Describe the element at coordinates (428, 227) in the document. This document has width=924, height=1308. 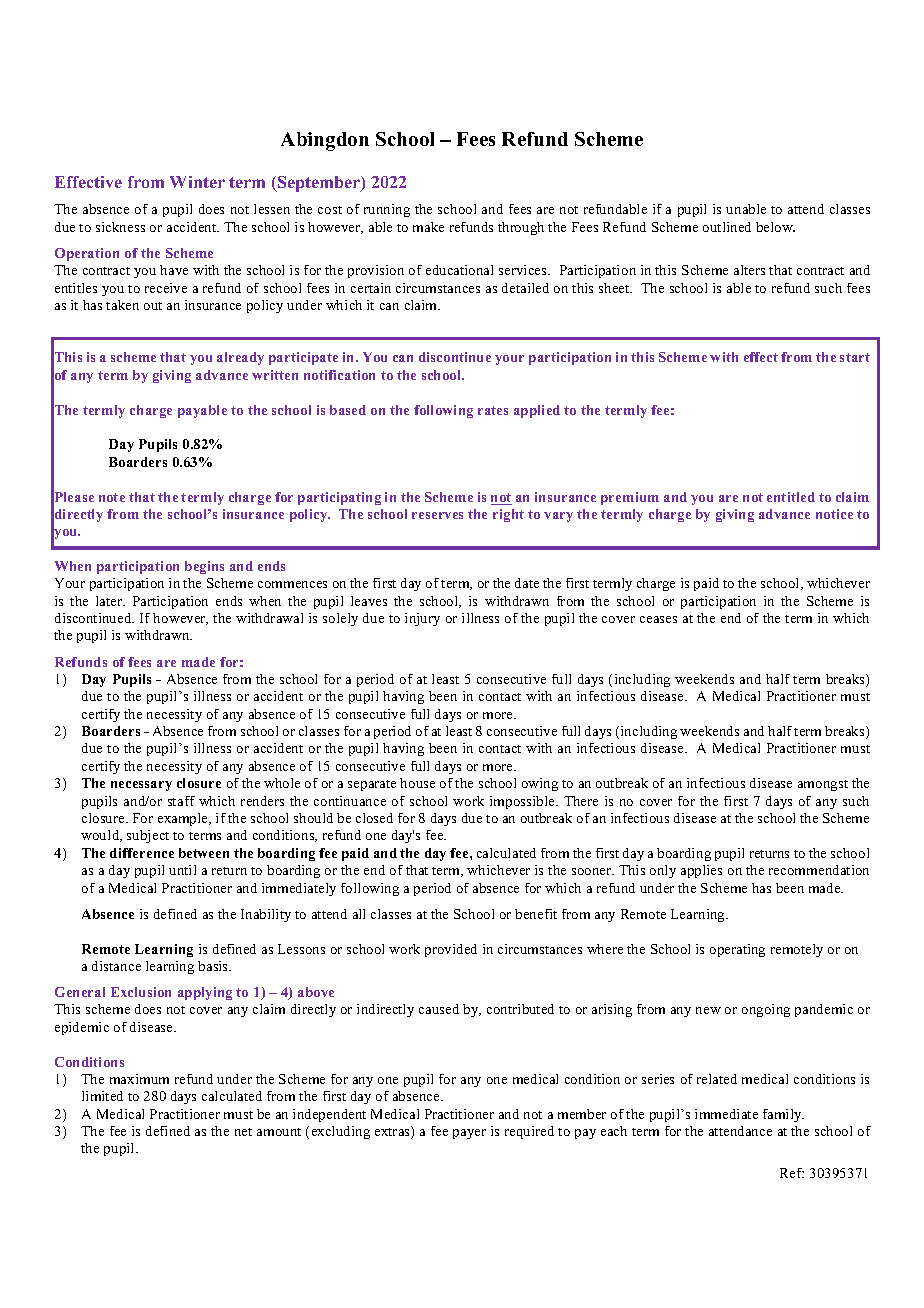
I see `make` at that location.
